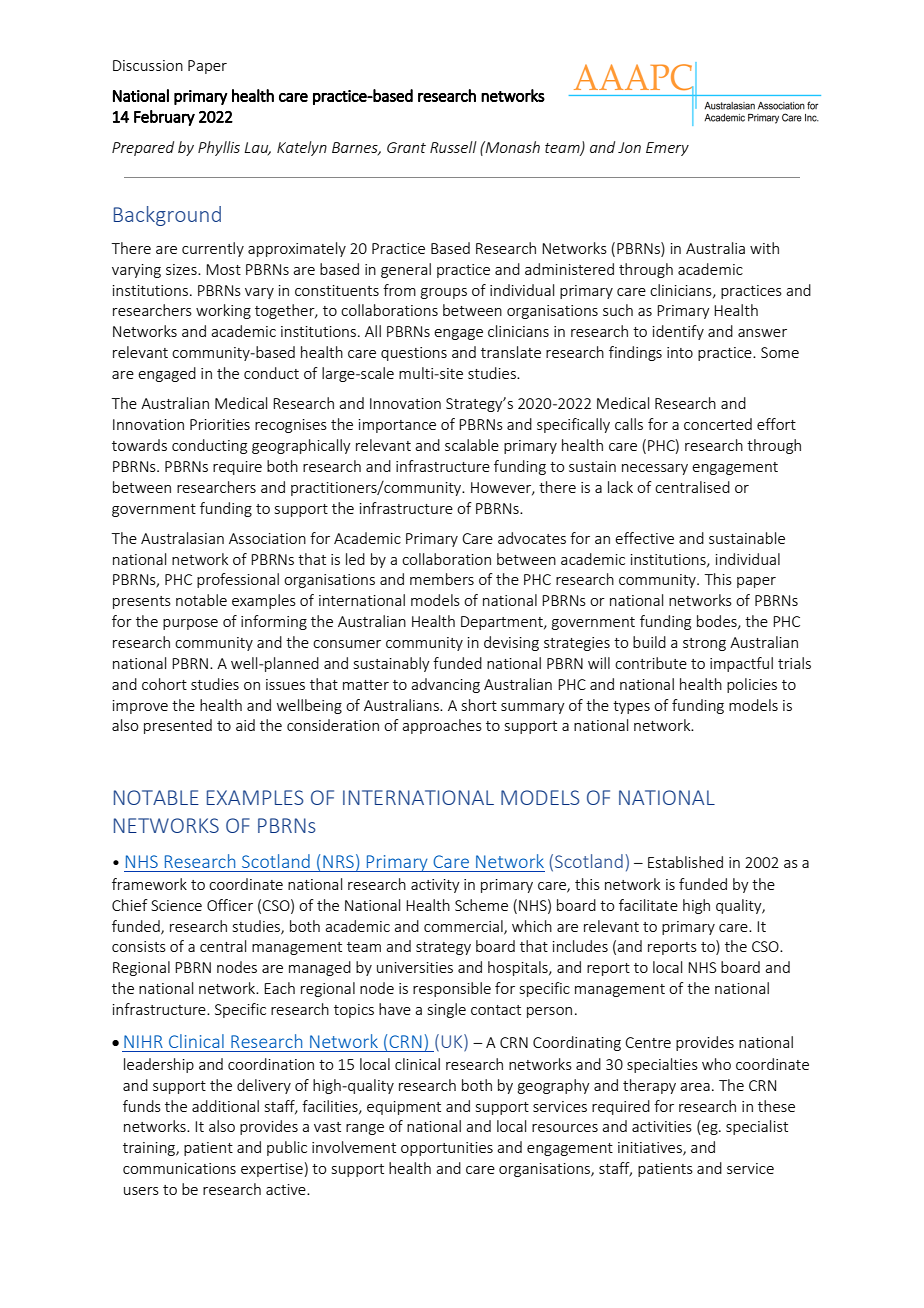 The image size is (924, 1308). Describe the element at coordinates (164, 118) in the screenshot. I see `February` at that location.
